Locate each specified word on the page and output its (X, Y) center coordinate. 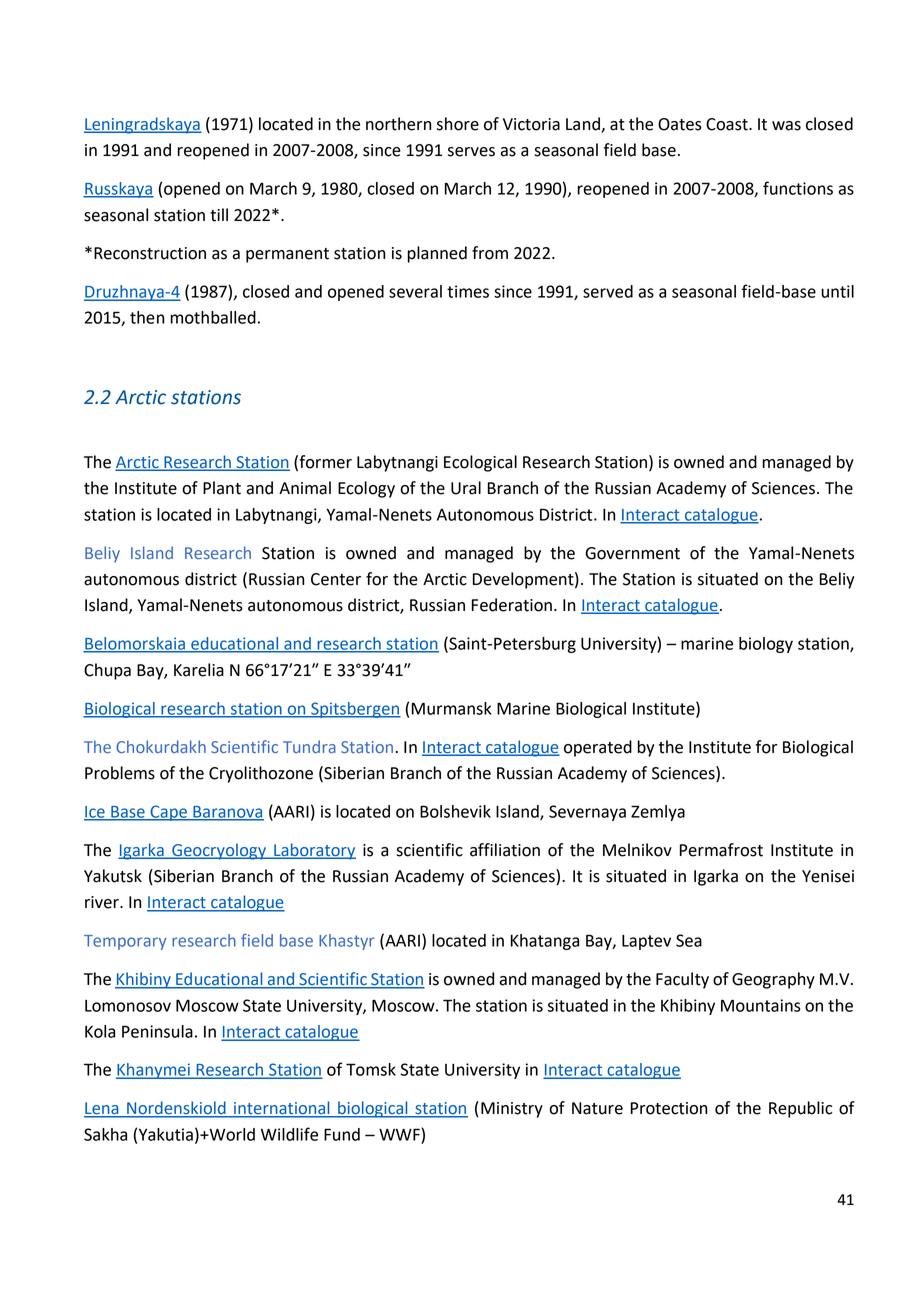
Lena (102, 1109)
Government (632, 553)
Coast (728, 124)
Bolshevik (455, 811)
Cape (168, 813)
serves (471, 152)
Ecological (480, 463)
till (219, 215)
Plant (222, 488)
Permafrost (721, 850)
